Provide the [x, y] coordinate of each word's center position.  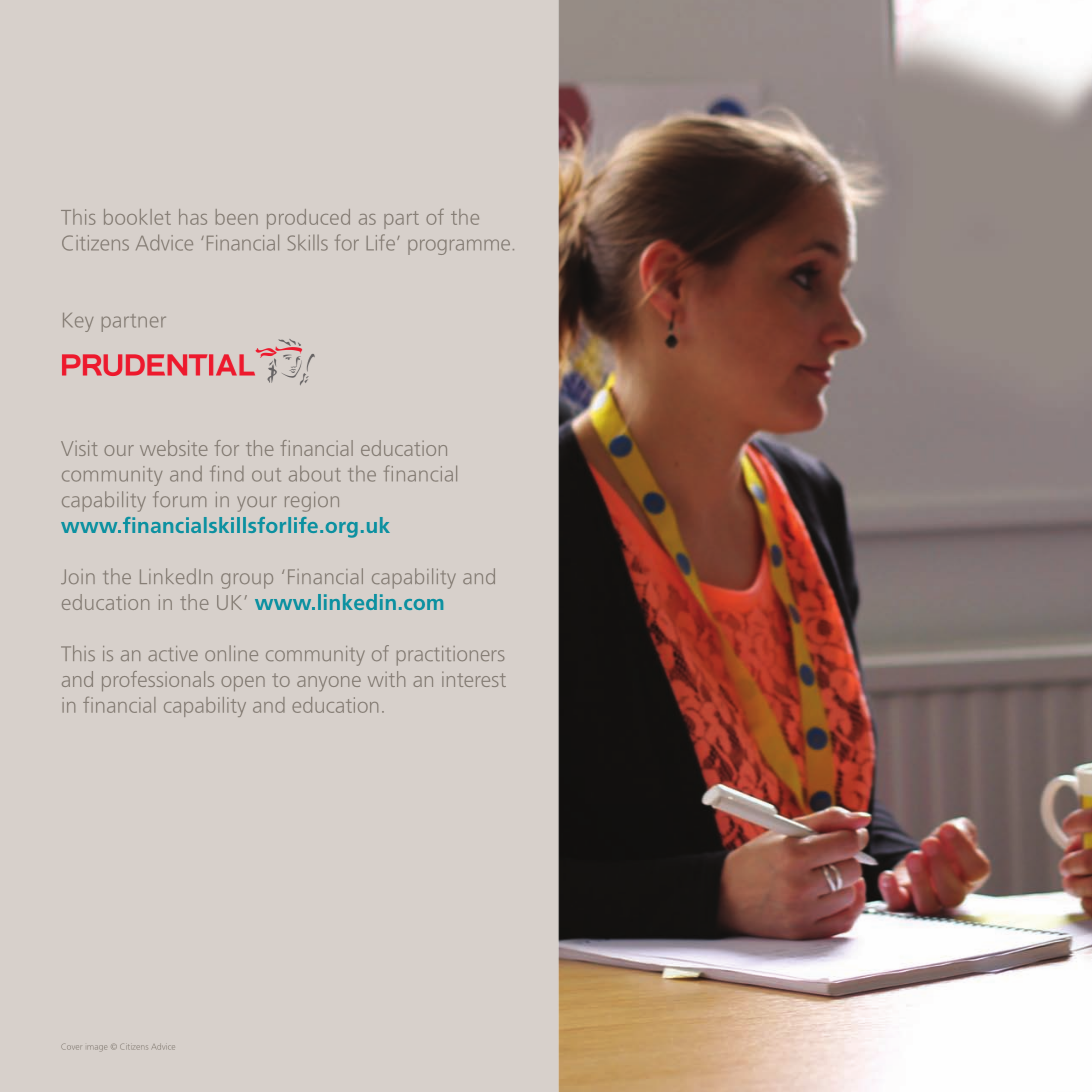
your [257, 504]
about [314, 474]
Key [78, 322]
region [312, 502]
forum [179, 499]
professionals [158, 681]
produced [308, 219]
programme [459, 247]
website [173, 448]
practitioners [450, 656]
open [243, 683]
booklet [137, 217]
